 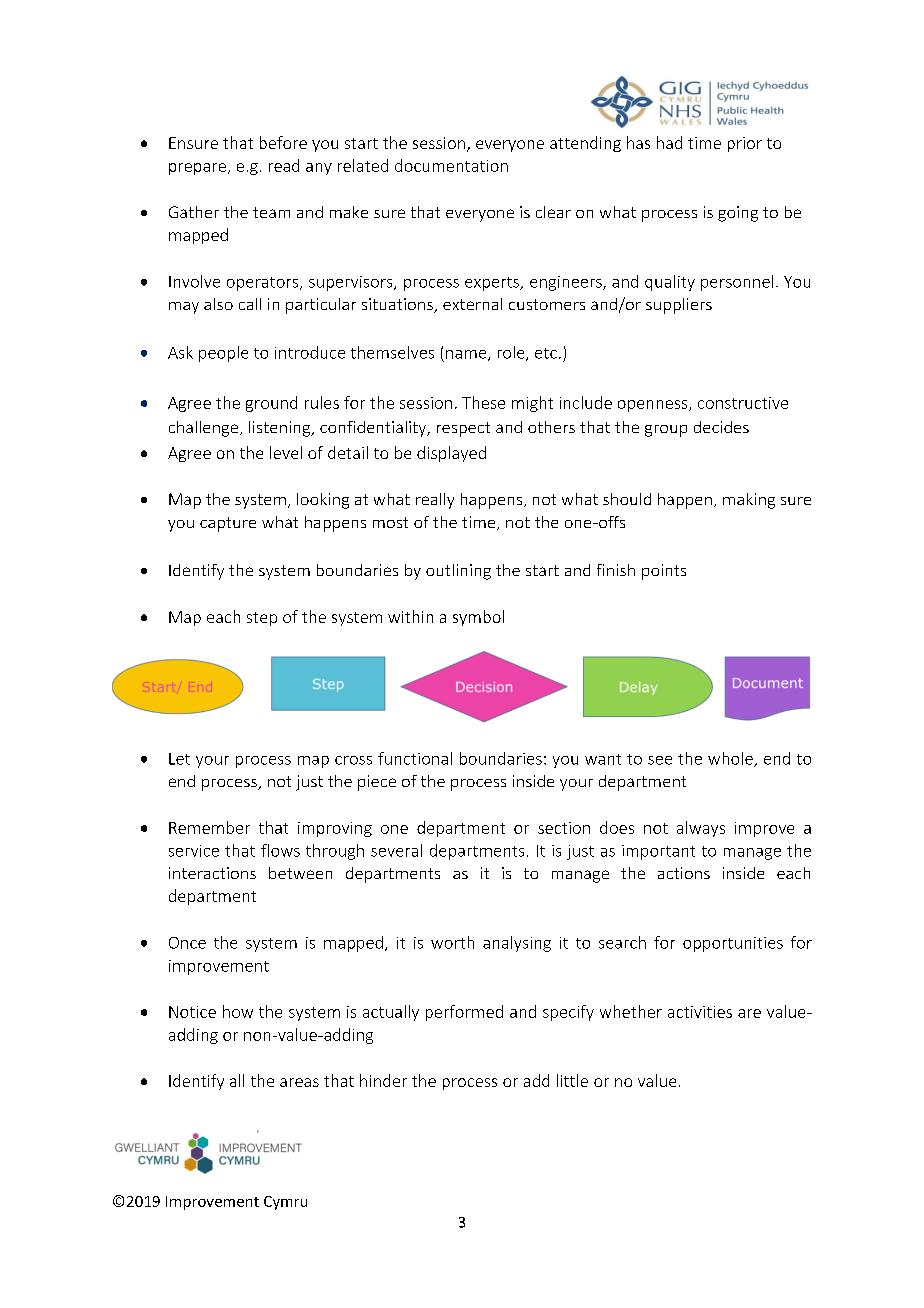 What do you see at coordinates (415, 758) in the document?
I see `functional` at bounding box center [415, 758].
